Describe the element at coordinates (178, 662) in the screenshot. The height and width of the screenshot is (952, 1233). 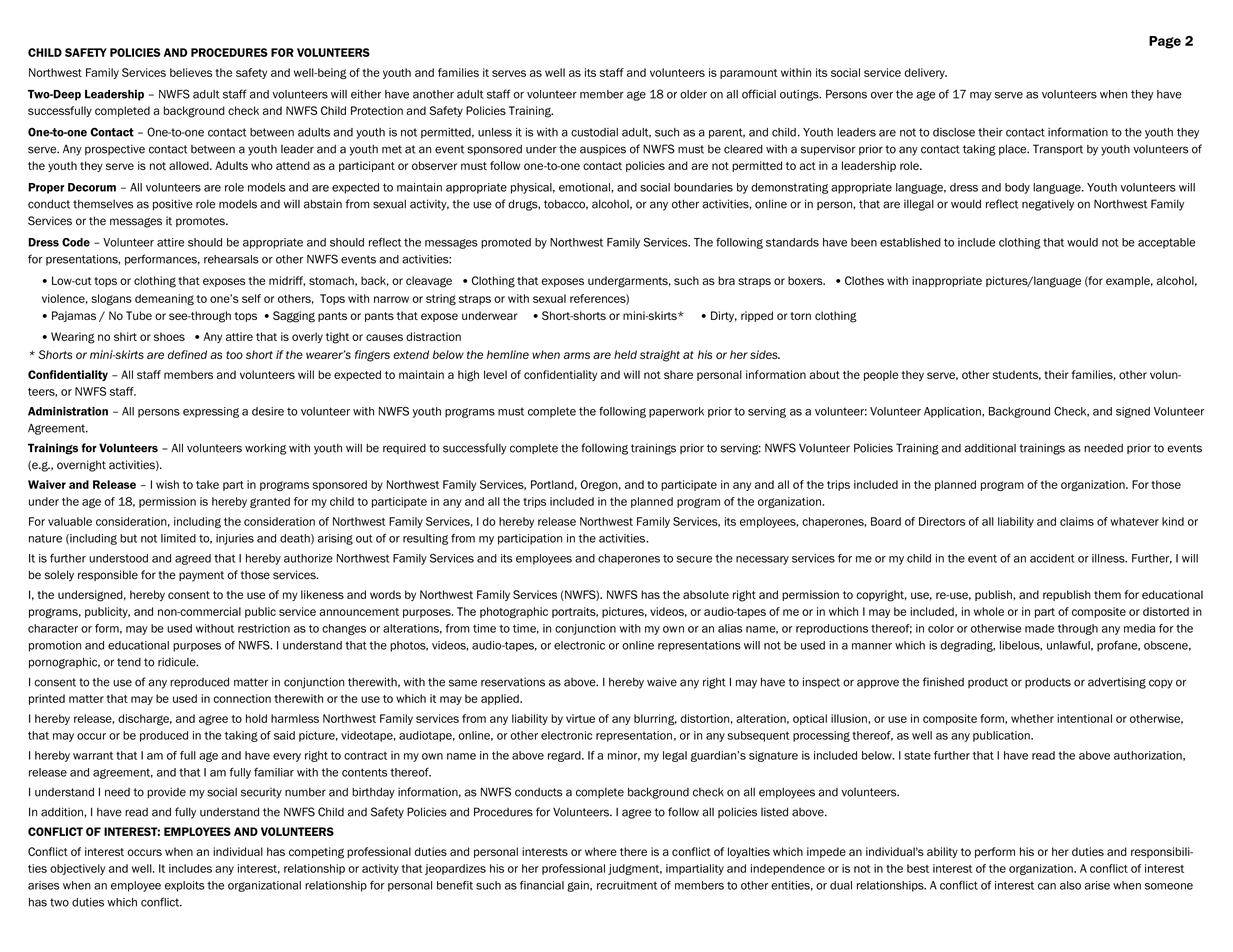
I see `ridicule` at that location.
